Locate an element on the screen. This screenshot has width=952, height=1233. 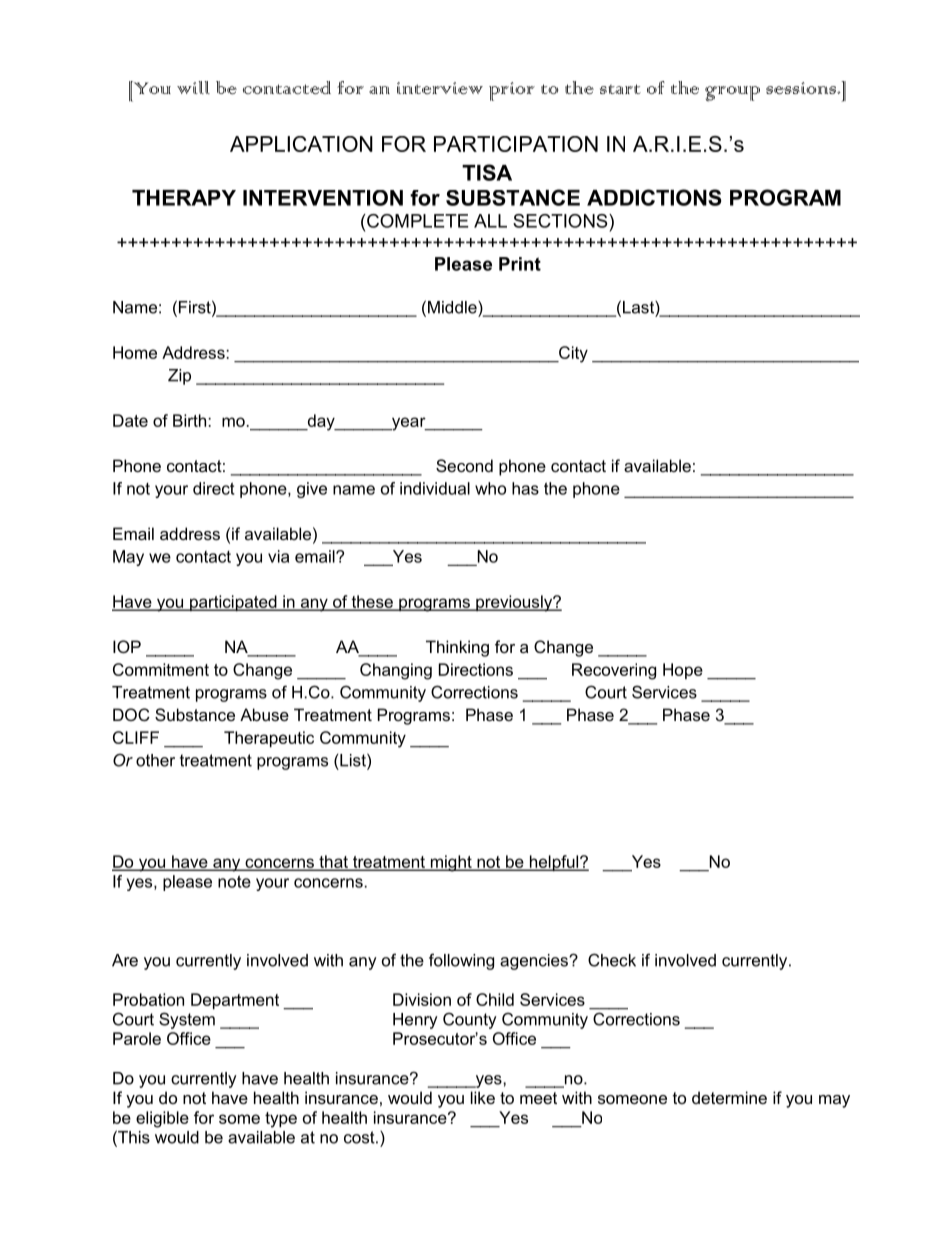
note is located at coordinates (234, 881).
